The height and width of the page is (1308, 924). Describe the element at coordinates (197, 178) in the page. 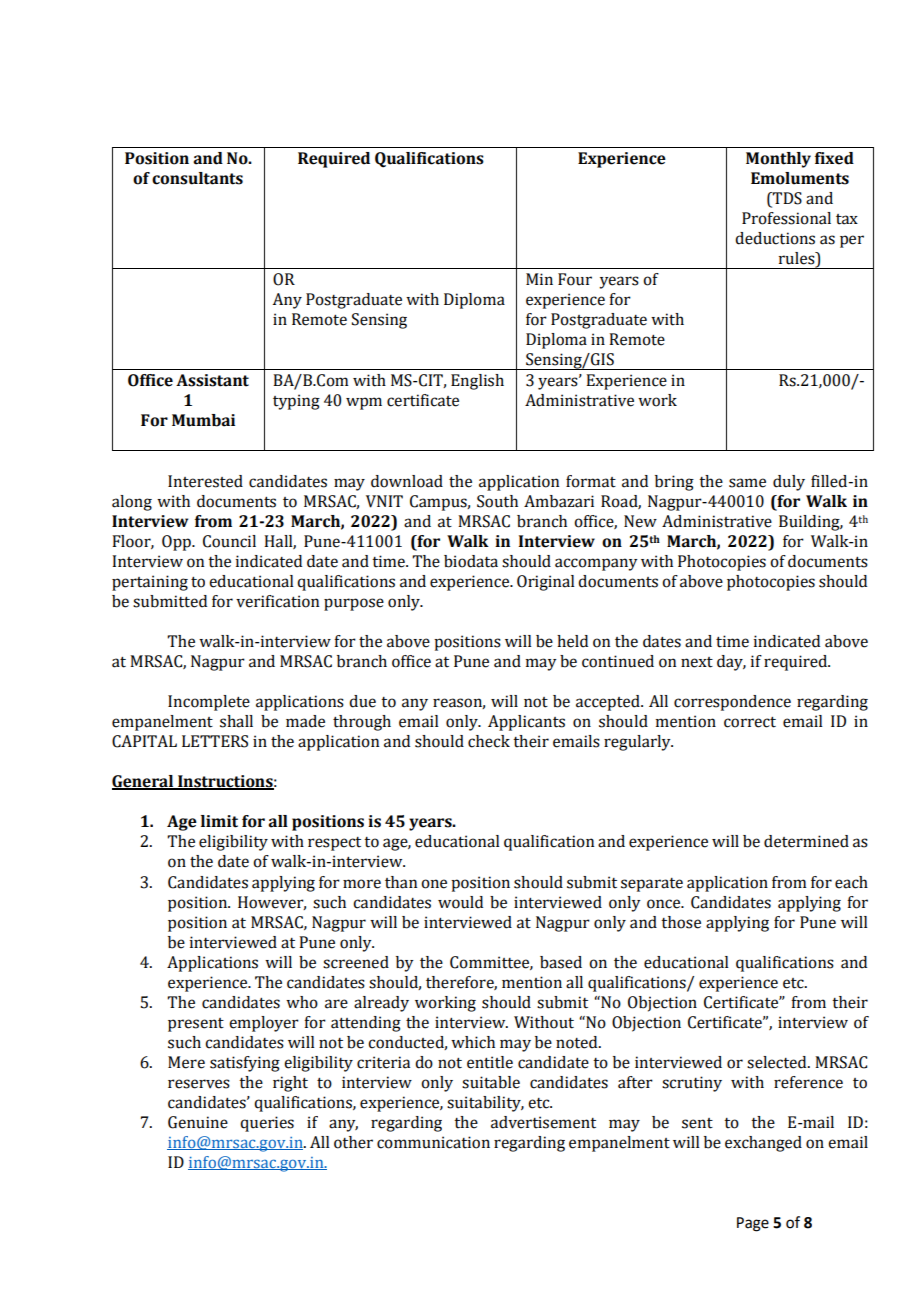

I see `consultants` at that location.
